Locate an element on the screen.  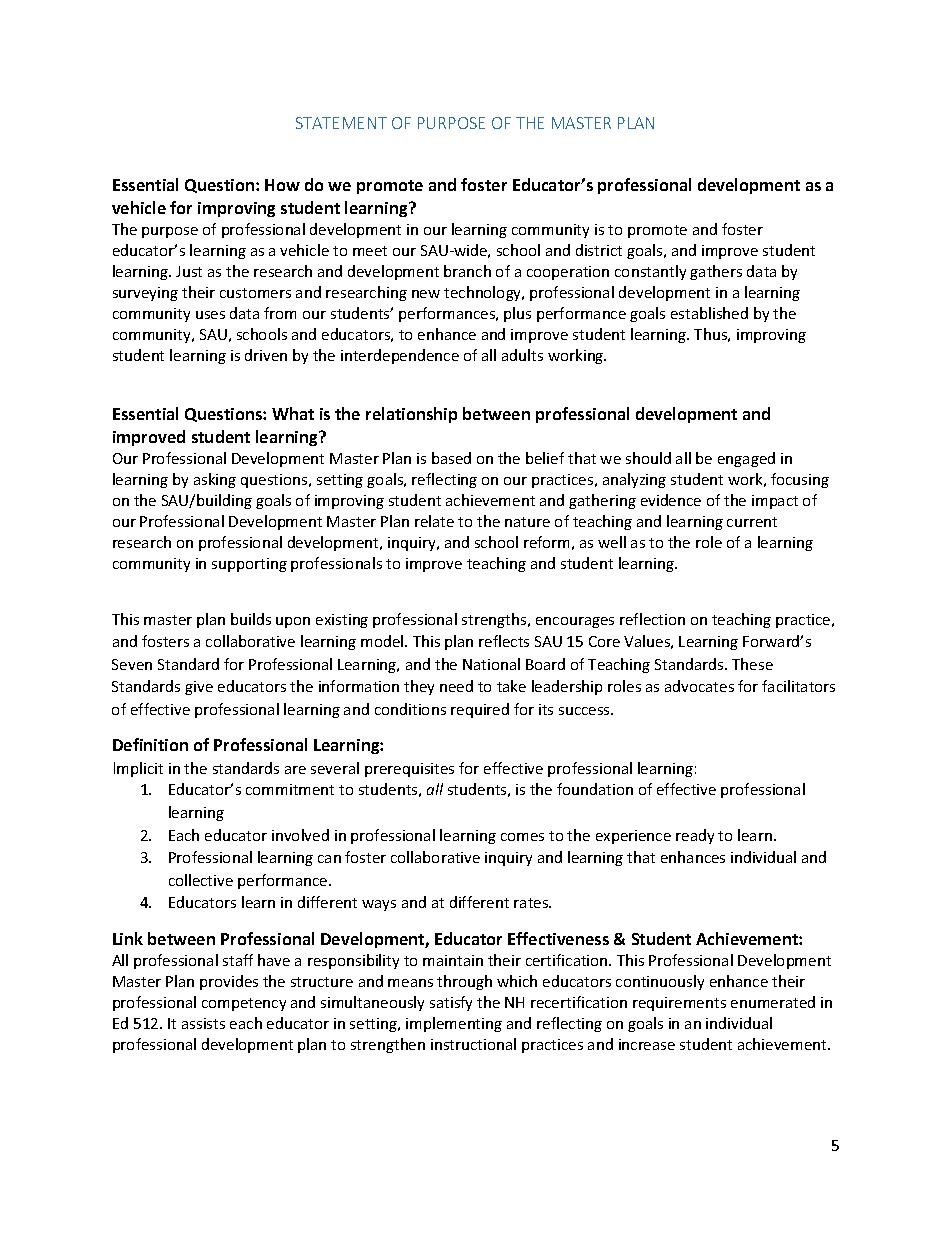
How is located at coordinates (282, 185).
